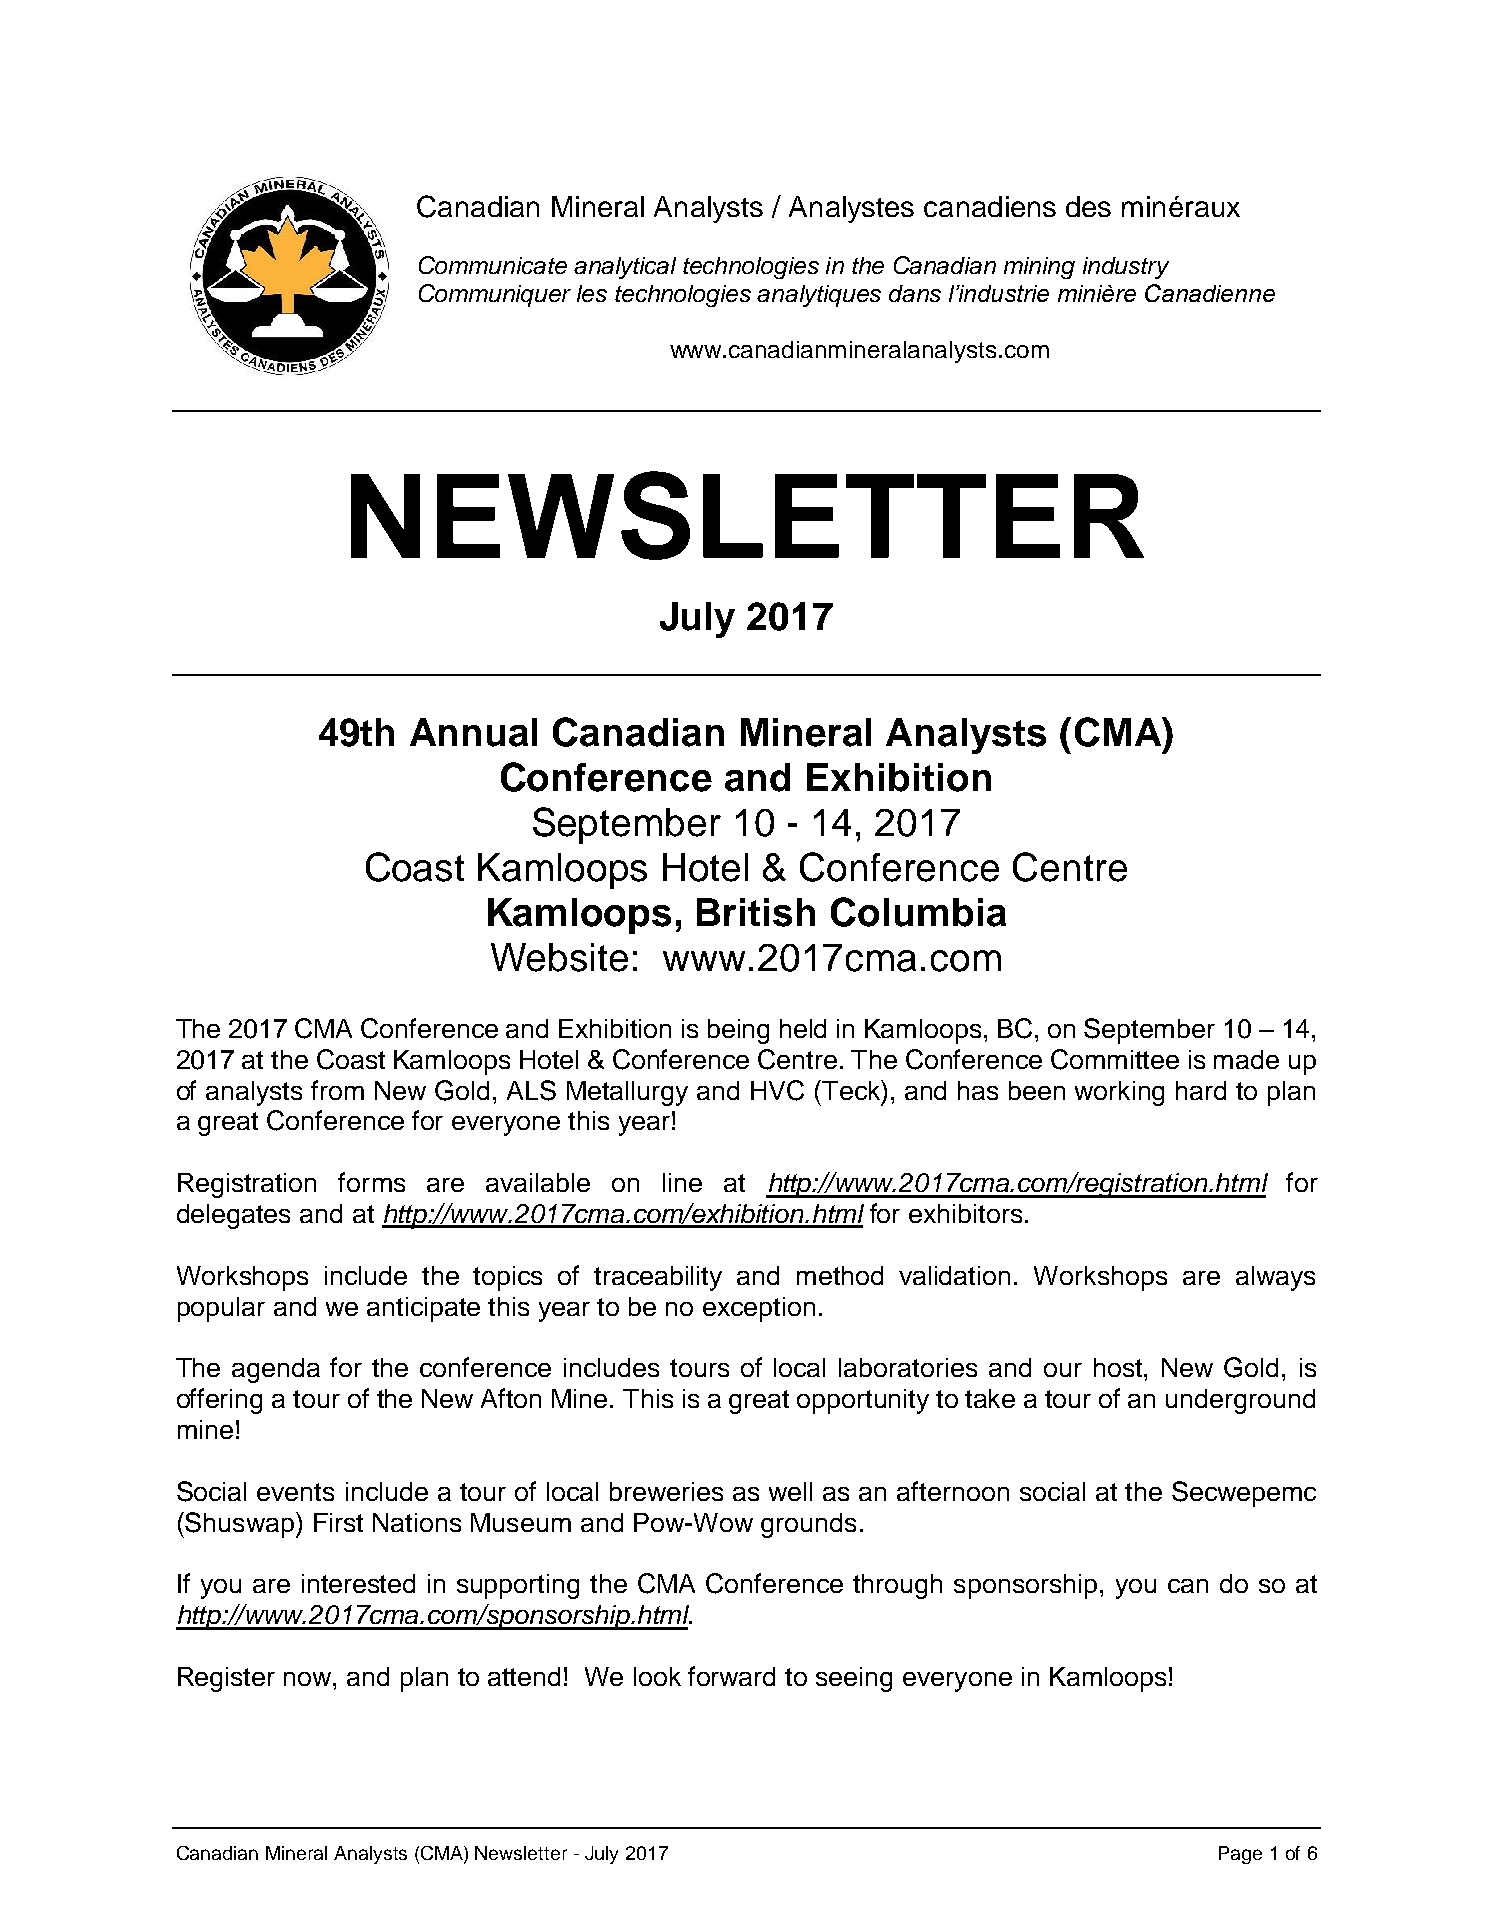 This page has height=1932, width=1493. Describe the element at coordinates (738, 1031) in the page. I see `being` at that location.
